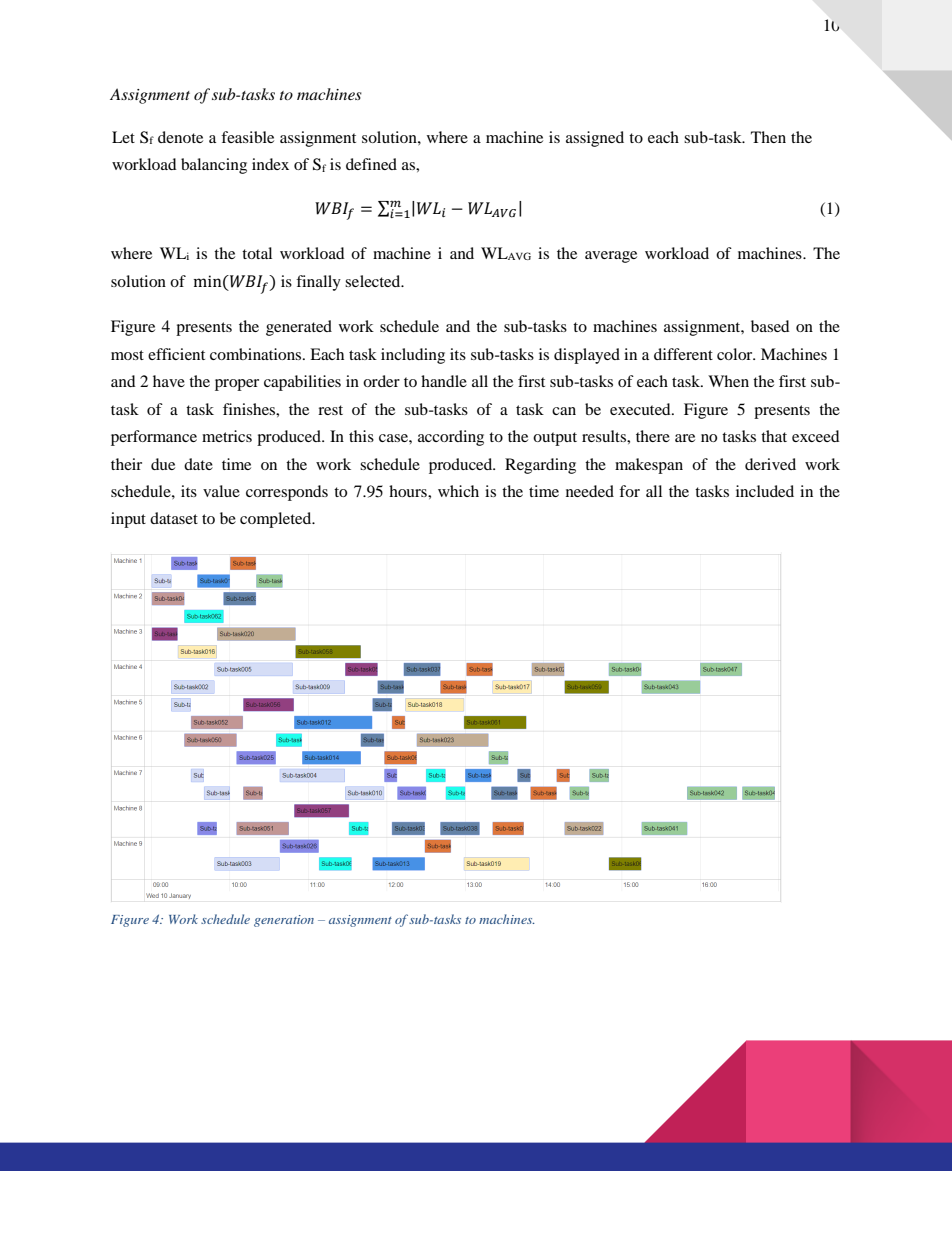 This screenshot has height=1233, width=952. Describe the element at coordinates (768, 137) in the screenshot. I see `Then` at that location.
